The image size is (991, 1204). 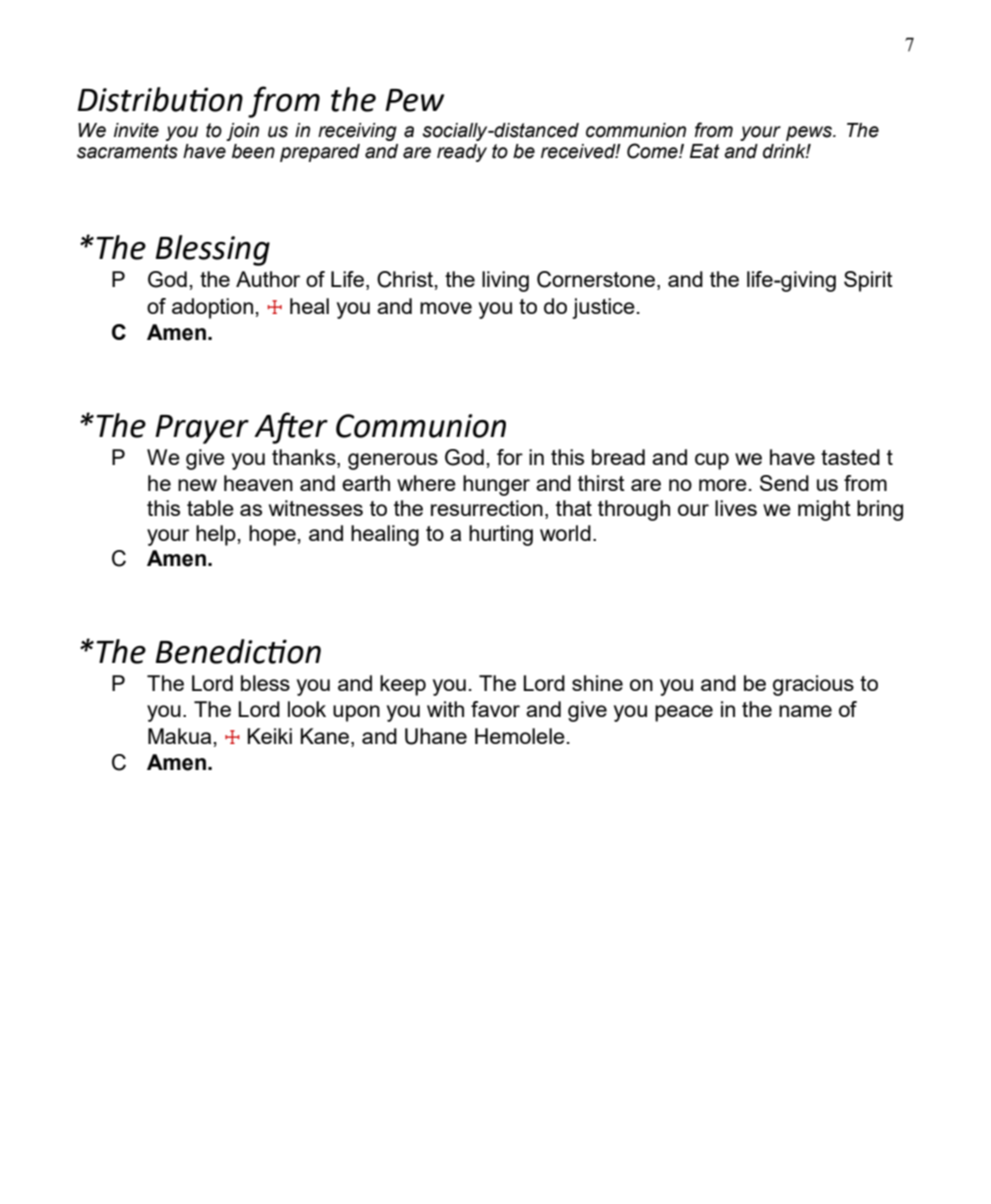 I want to click on name, so click(x=805, y=711).
